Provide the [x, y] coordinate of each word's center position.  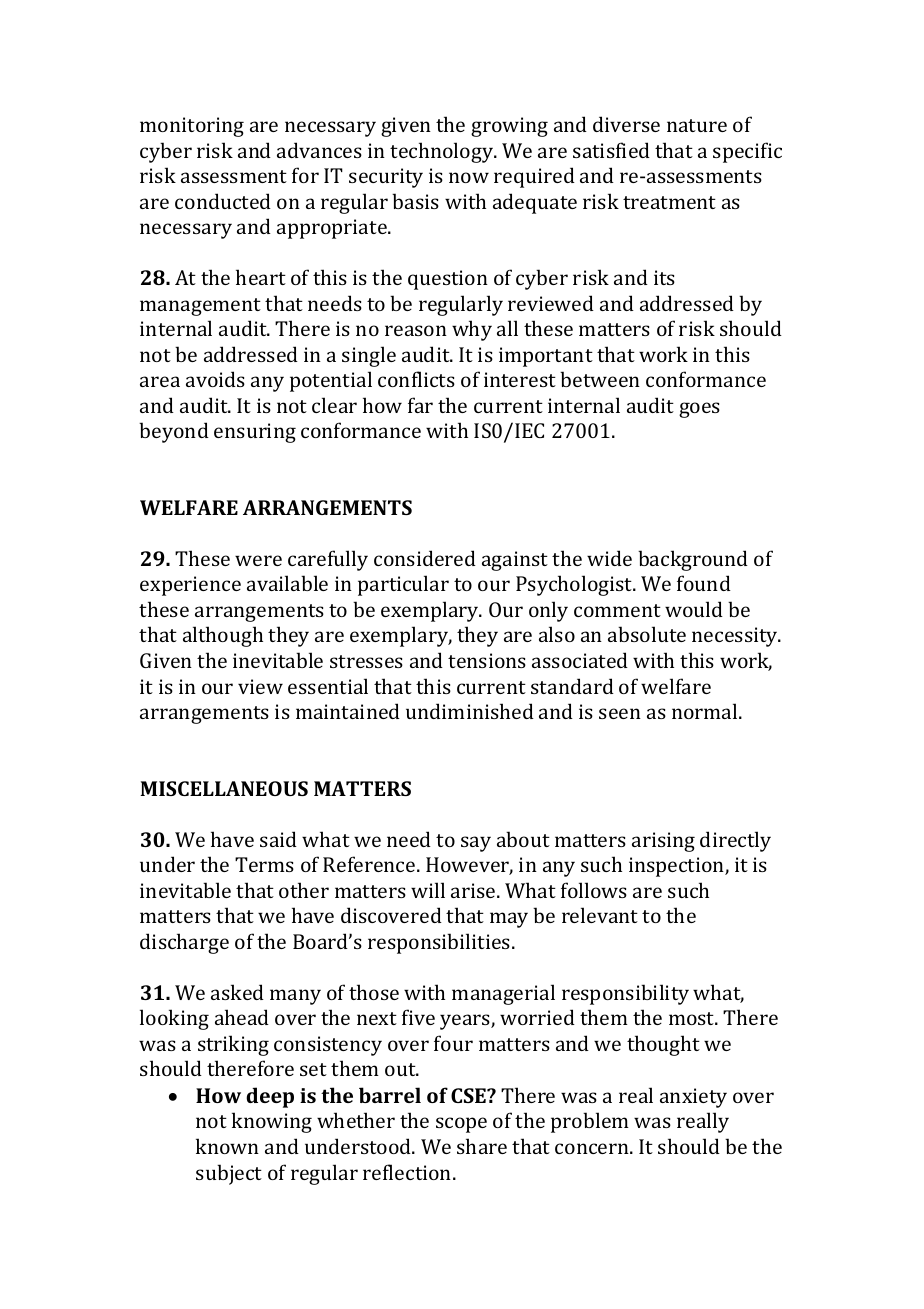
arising [663, 842]
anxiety [693, 1098]
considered [425, 558]
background [693, 560]
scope [461, 1125]
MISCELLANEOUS [224, 788]
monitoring [192, 127]
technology [443, 152]
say [476, 844]
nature [697, 125]
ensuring [255, 433]
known [227, 1146]
